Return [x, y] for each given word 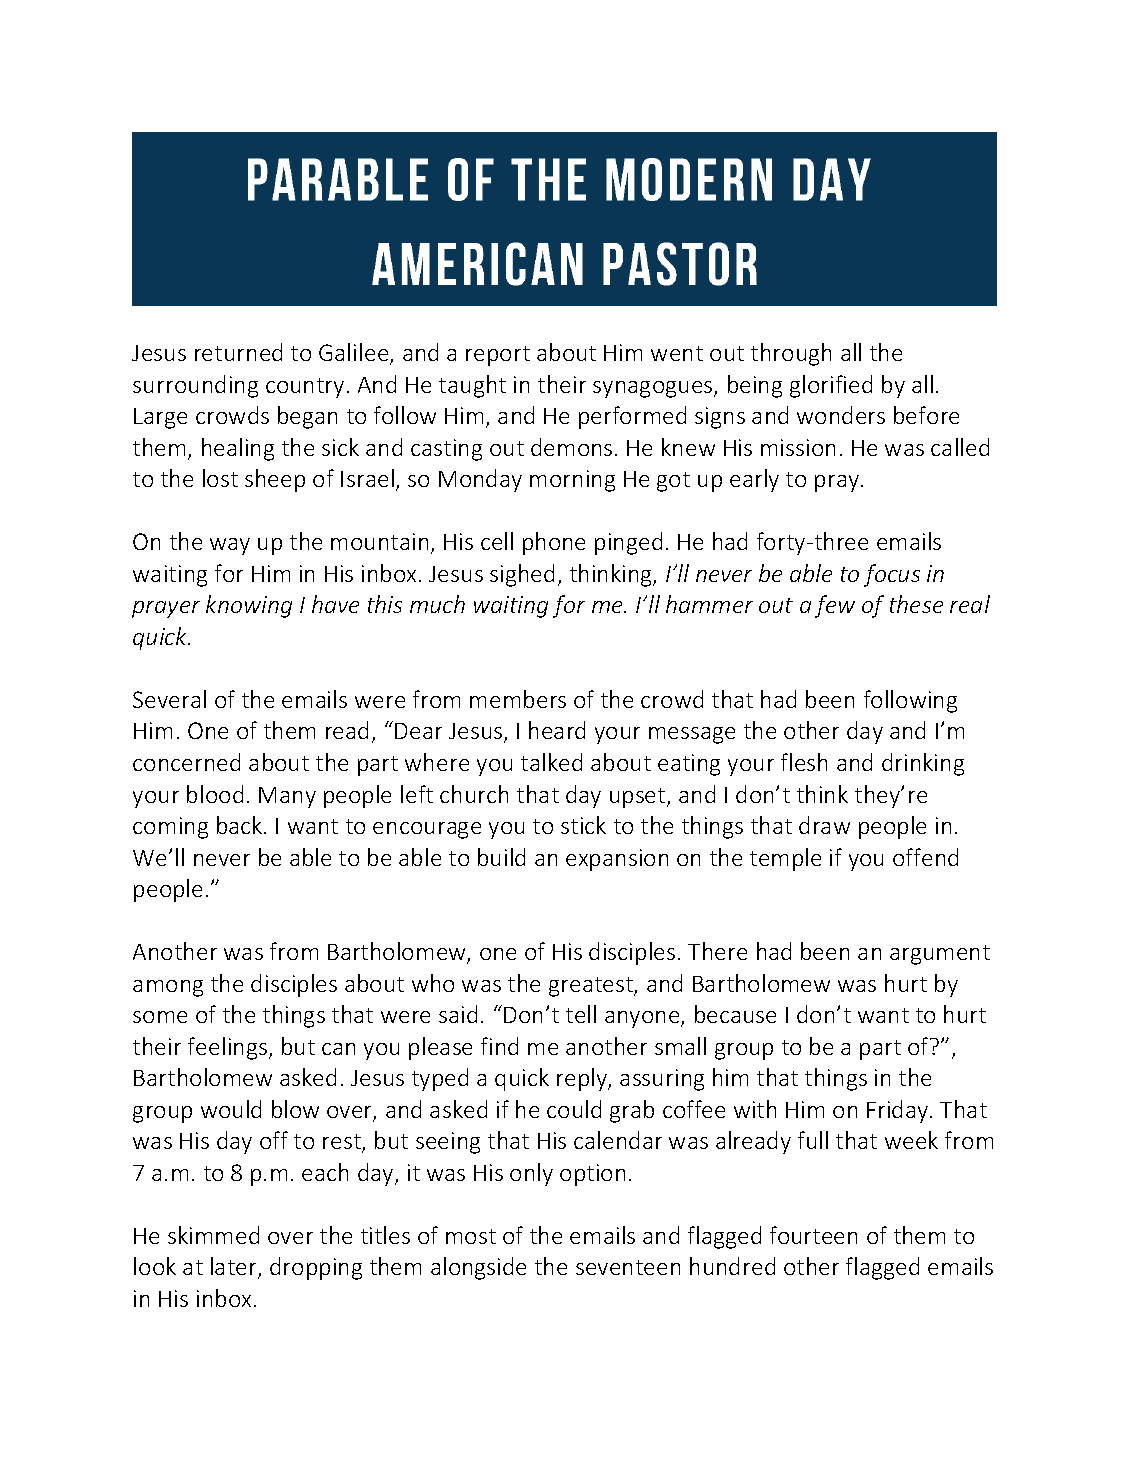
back [241, 825]
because [735, 1014]
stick [583, 825]
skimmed [213, 1235]
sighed [522, 575]
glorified [831, 386]
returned [238, 352]
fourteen [813, 1235]
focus [892, 575]
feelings [229, 1048]
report [498, 356]
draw [824, 825]
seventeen [628, 1267]
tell [581, 1014]
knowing [249, 606]
